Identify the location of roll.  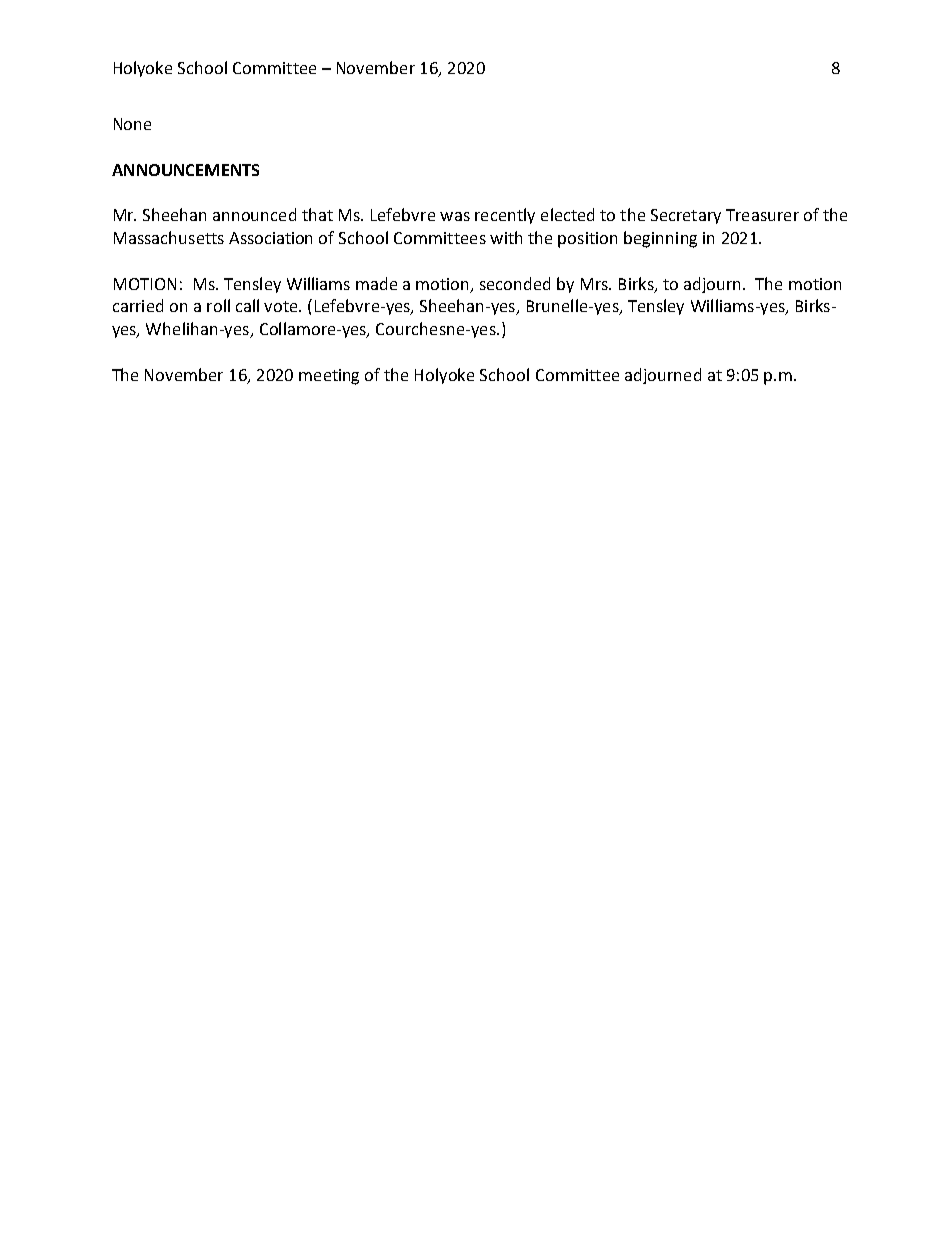
(218, 305).
